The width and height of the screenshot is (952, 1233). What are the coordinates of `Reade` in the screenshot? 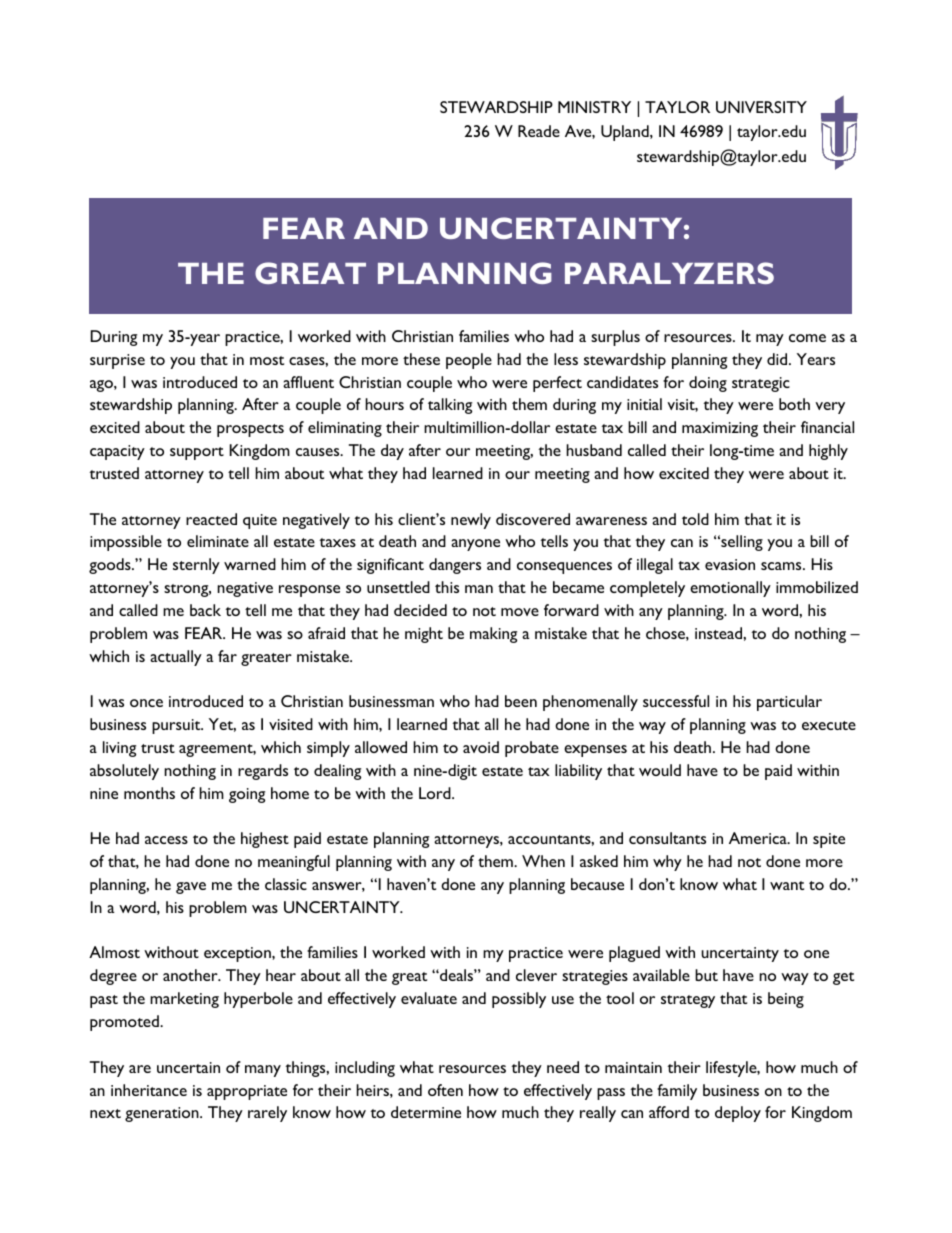 It's located at (539, 131).
